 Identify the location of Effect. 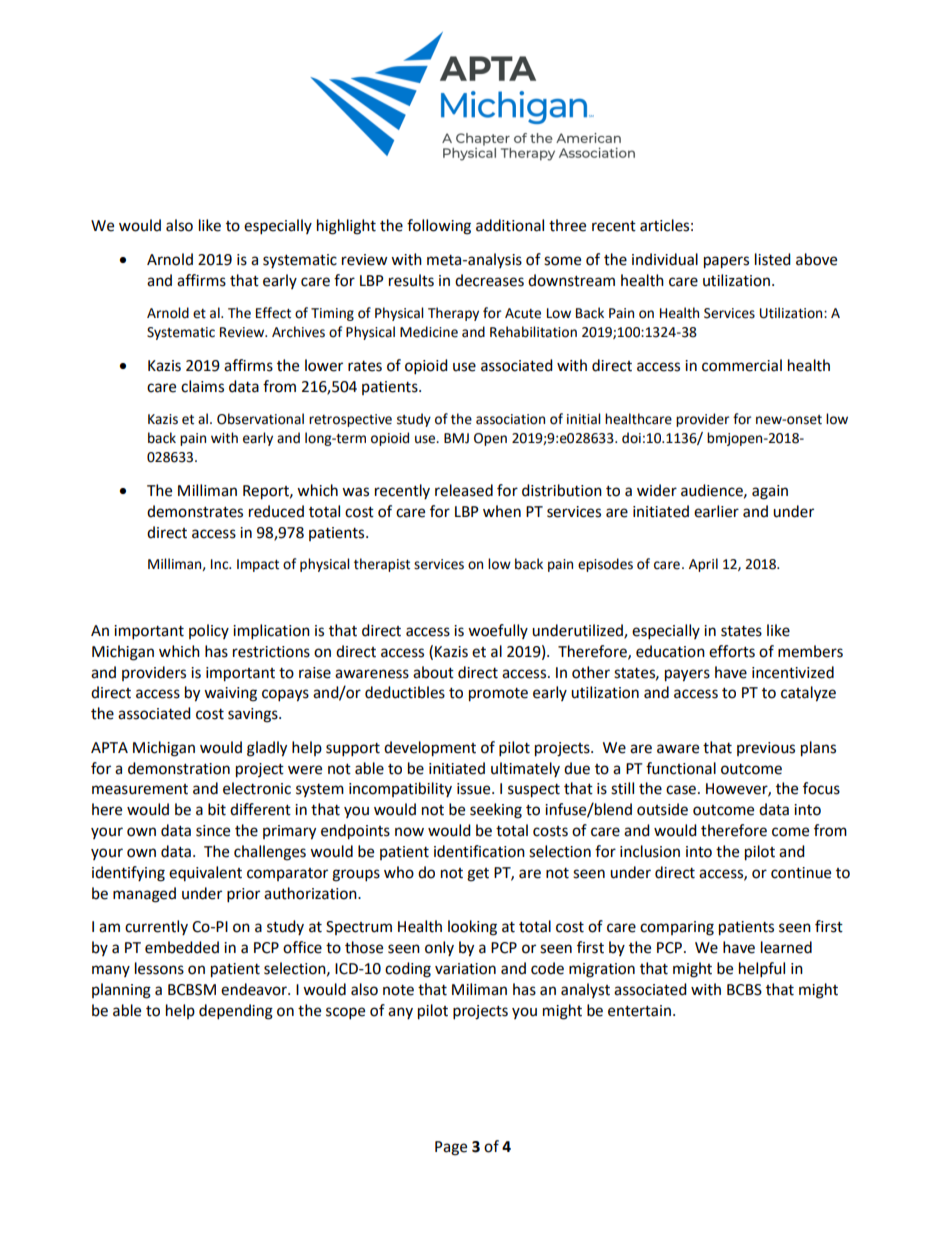
(273, 313).
